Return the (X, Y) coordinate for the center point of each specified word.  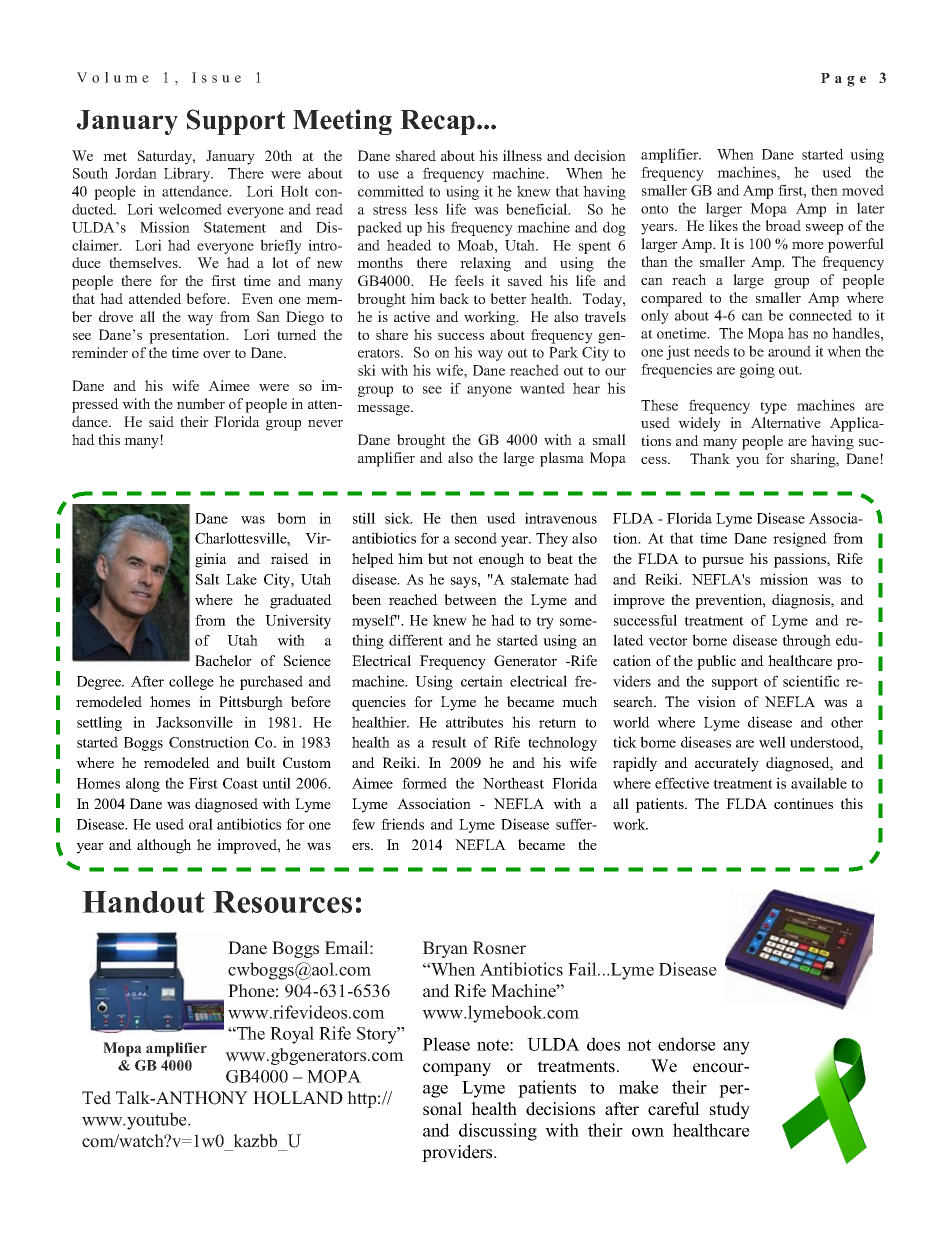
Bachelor (223, 660)
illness (522, 155)
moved (863, 190)
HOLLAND (298, 1098)
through (807, 641)
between (470, 599)
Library (188, 174)
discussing (498, 1132)
